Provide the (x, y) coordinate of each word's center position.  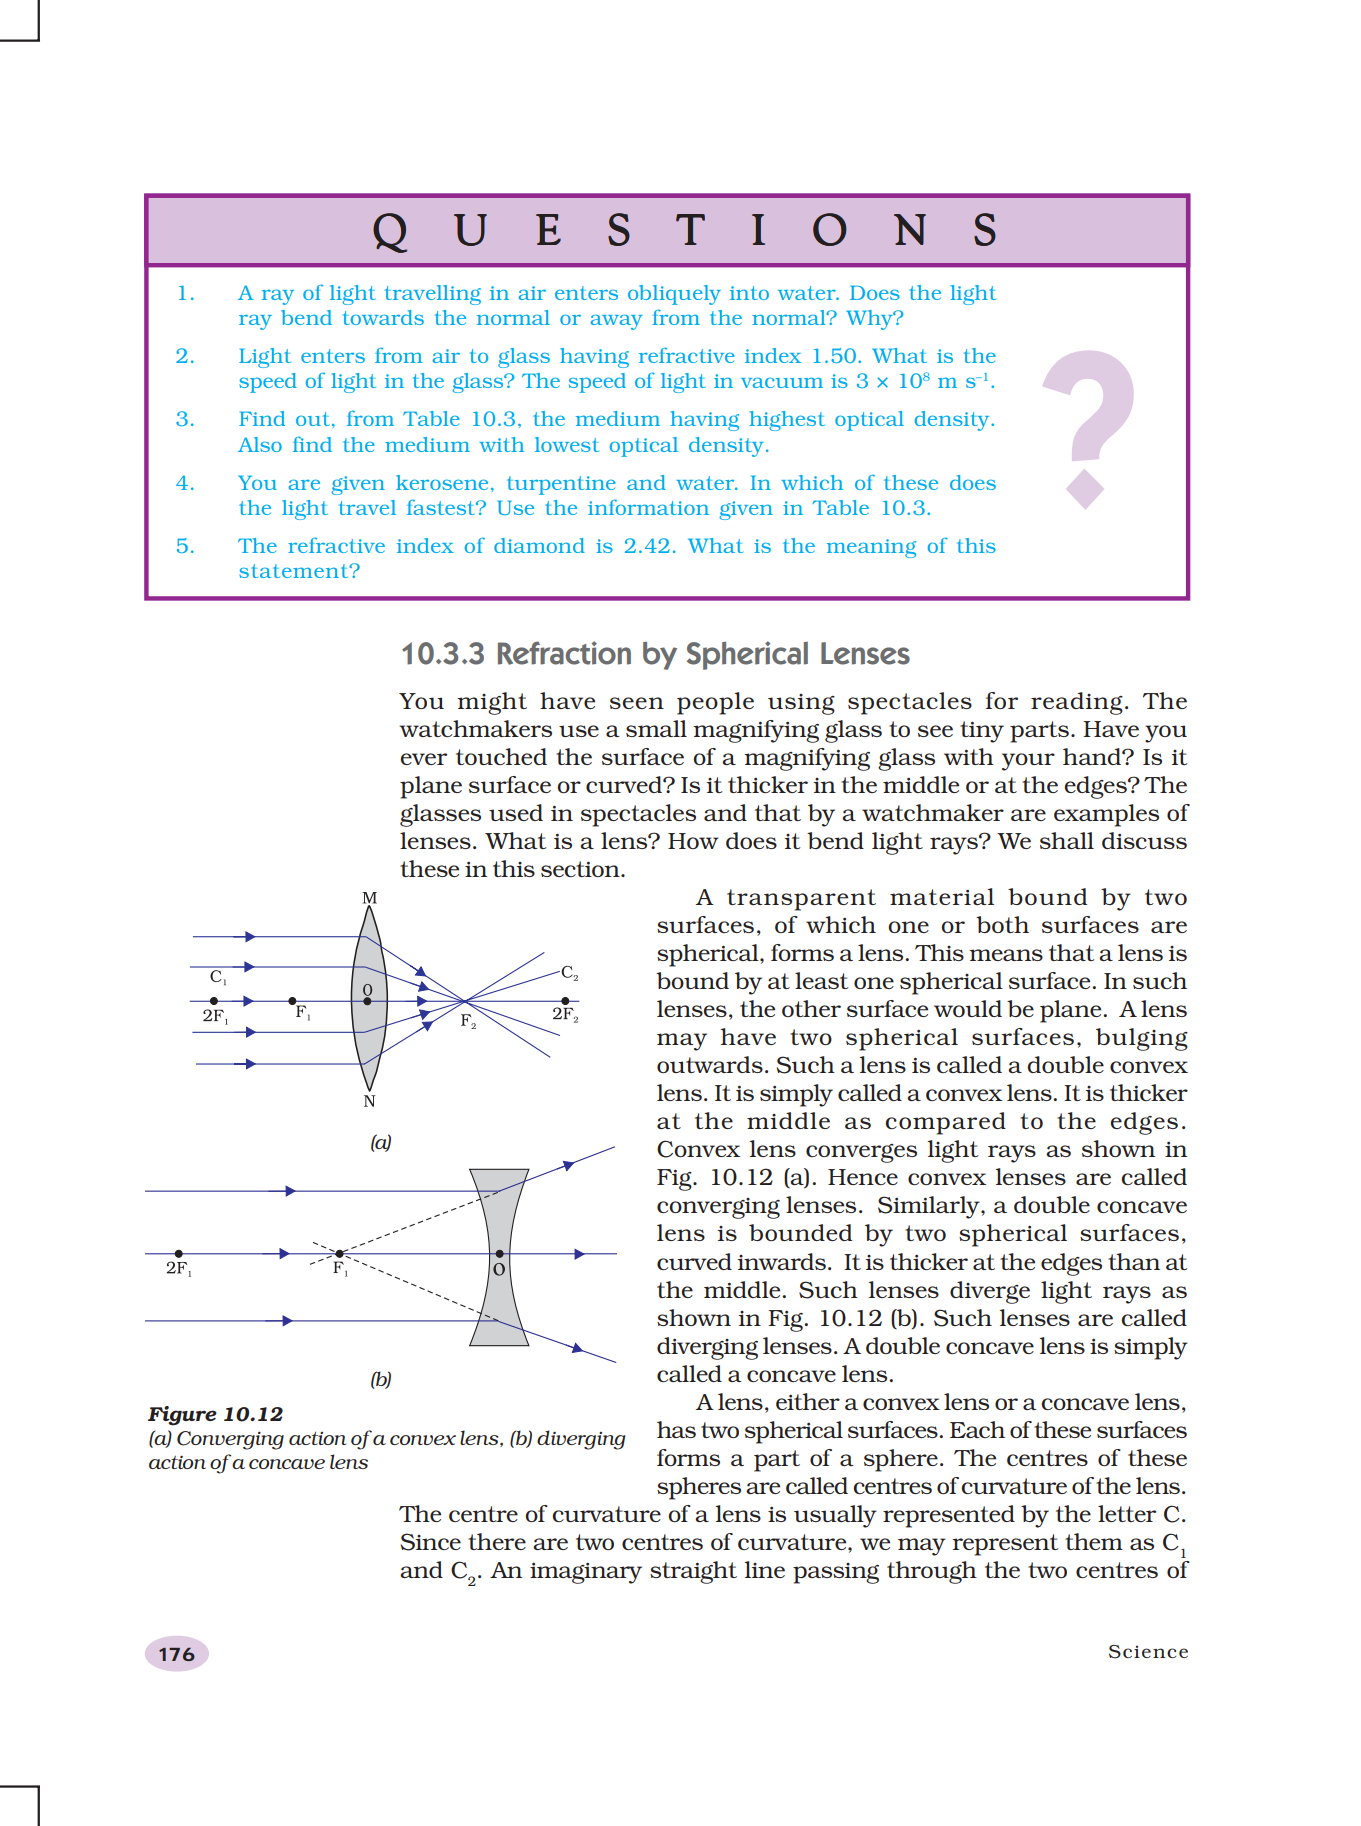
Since (431, 1542)
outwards (710, 1064)
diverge (990, 1292)
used (516, 812)
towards (383, 317)
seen (637, 703)
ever (423, 759)
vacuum (782, 382)
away (617, 322)
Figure (182, 1416)
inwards (782, 1261)
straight (693, 1572)
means (1006, 955)
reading (1077, 703)
